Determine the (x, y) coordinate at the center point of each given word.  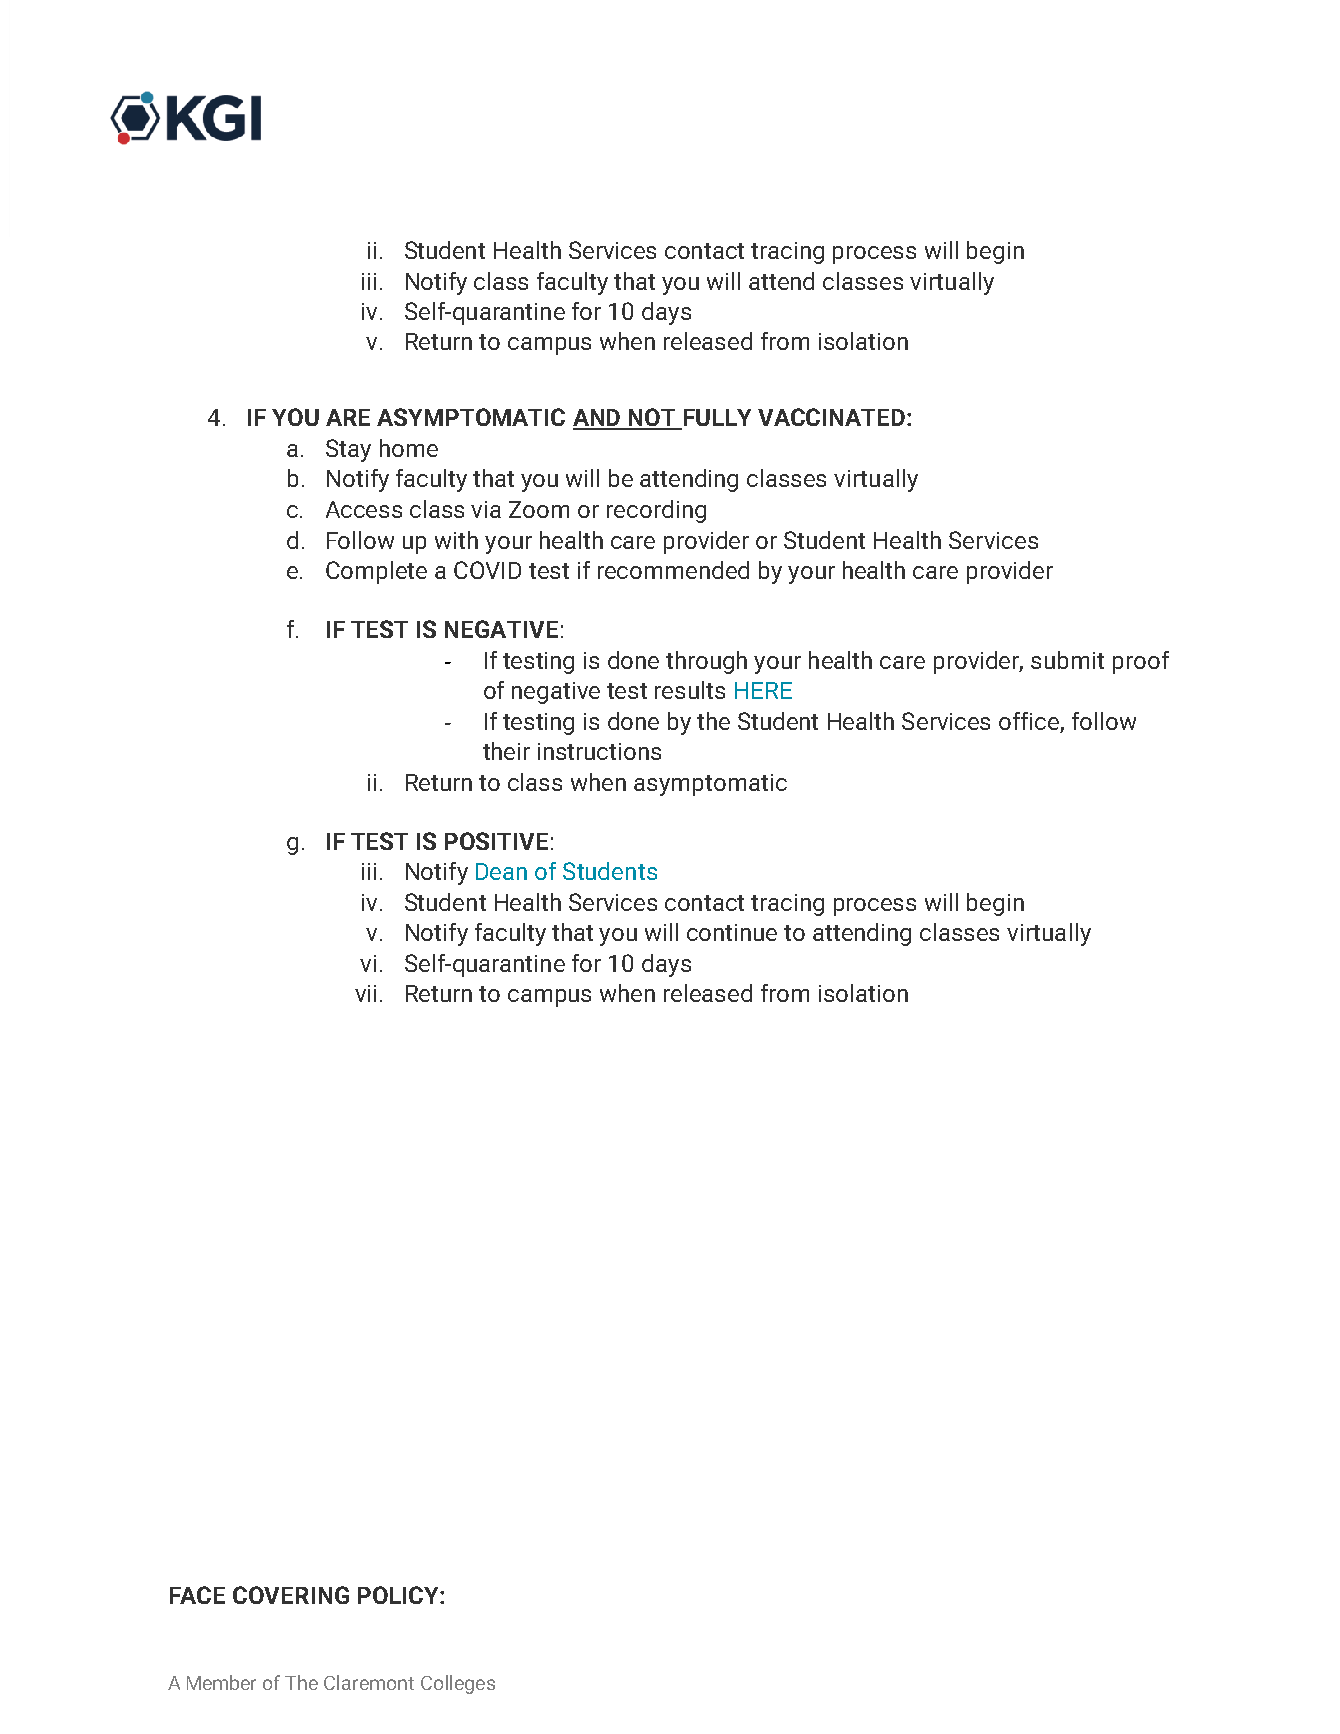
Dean (501, 871)
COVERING (291, 1595)
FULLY (716, 419)
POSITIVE (496, 841)
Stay (348, 450)
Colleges (458, 1684)
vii (365, 993)
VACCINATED (831, 417)
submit (1067, 660)
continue (732, 932)
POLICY (399, 1595)
